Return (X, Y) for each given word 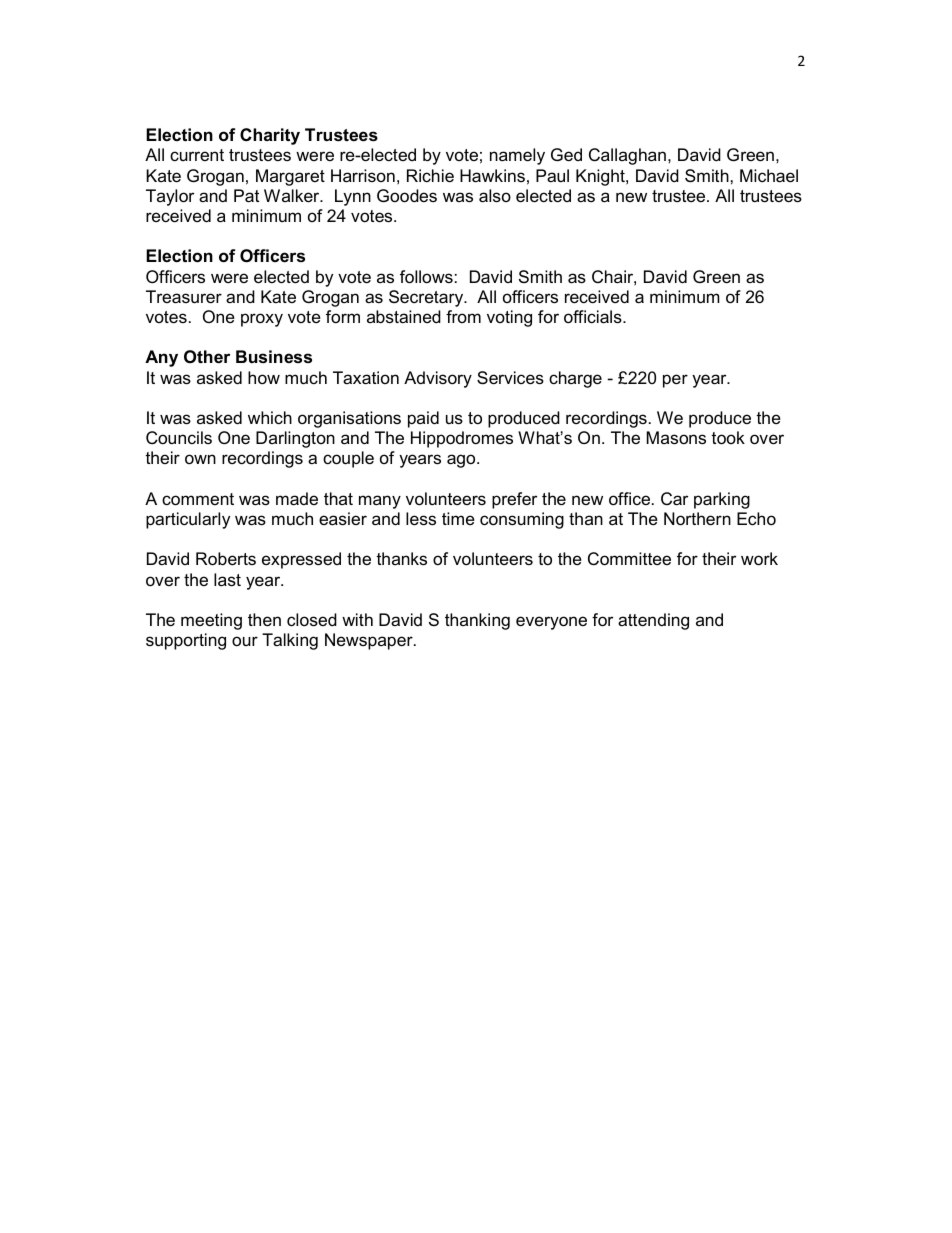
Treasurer (184, 297)
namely (517, 156)
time (458, 518)
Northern (697, 519)
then (264, 620)
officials (594, 317)
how (264, 377)
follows (426, 277)
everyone (551, 623)
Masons (676, 438)
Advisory (438, 379)
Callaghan (627, 156)
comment (198, 499)
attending (653, 621)
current (197, 155)
